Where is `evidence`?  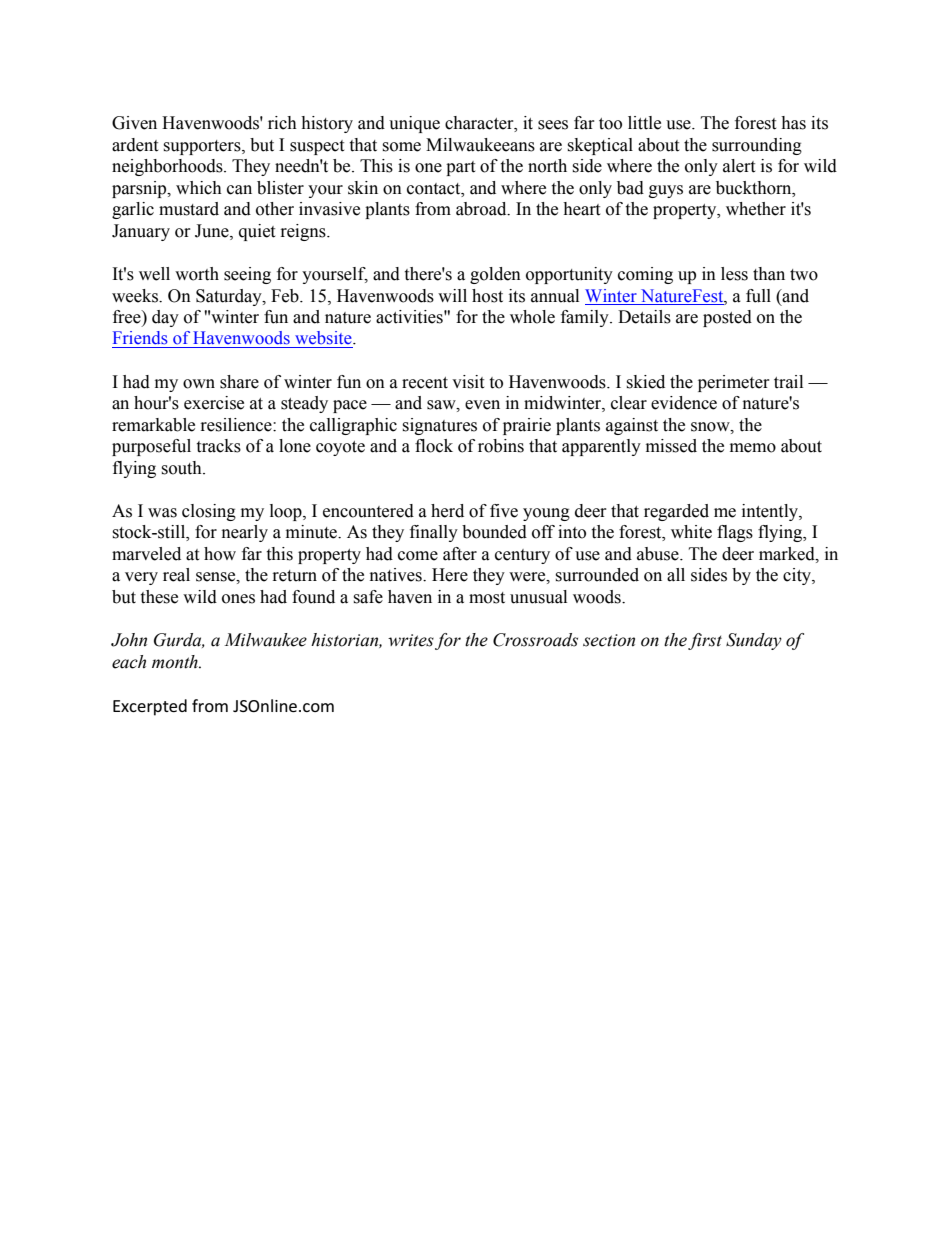
evidence is located at coordinates (684, 403).
